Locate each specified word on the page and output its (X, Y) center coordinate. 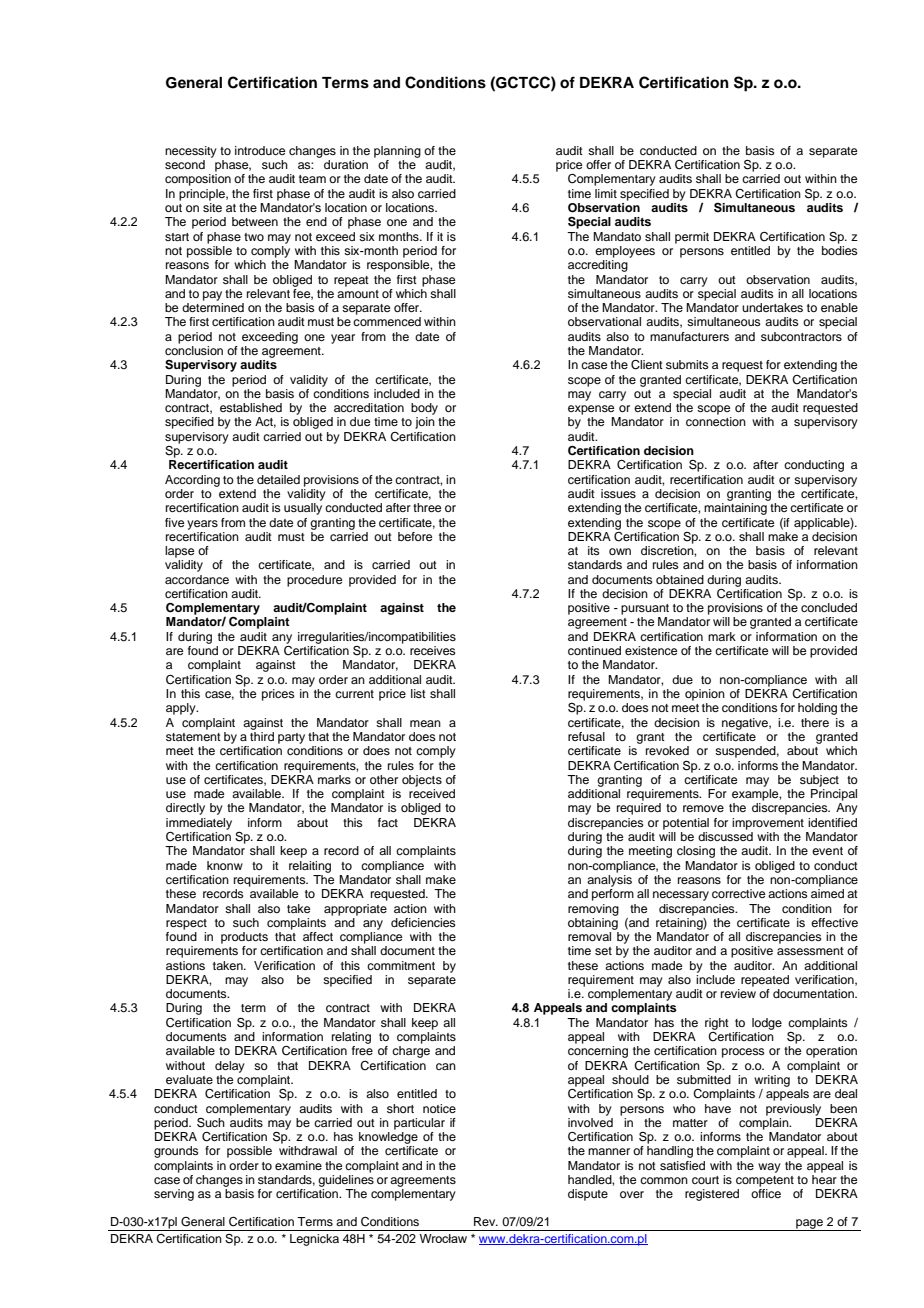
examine (298, 1165)
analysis (609, 879)
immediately (199, 824)
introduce (260, 150)
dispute (588, 1195)
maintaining (735, 509)
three (427, 507)
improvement (768, 824)
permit (692, 238)
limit (606, 193)
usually (303, 509)
